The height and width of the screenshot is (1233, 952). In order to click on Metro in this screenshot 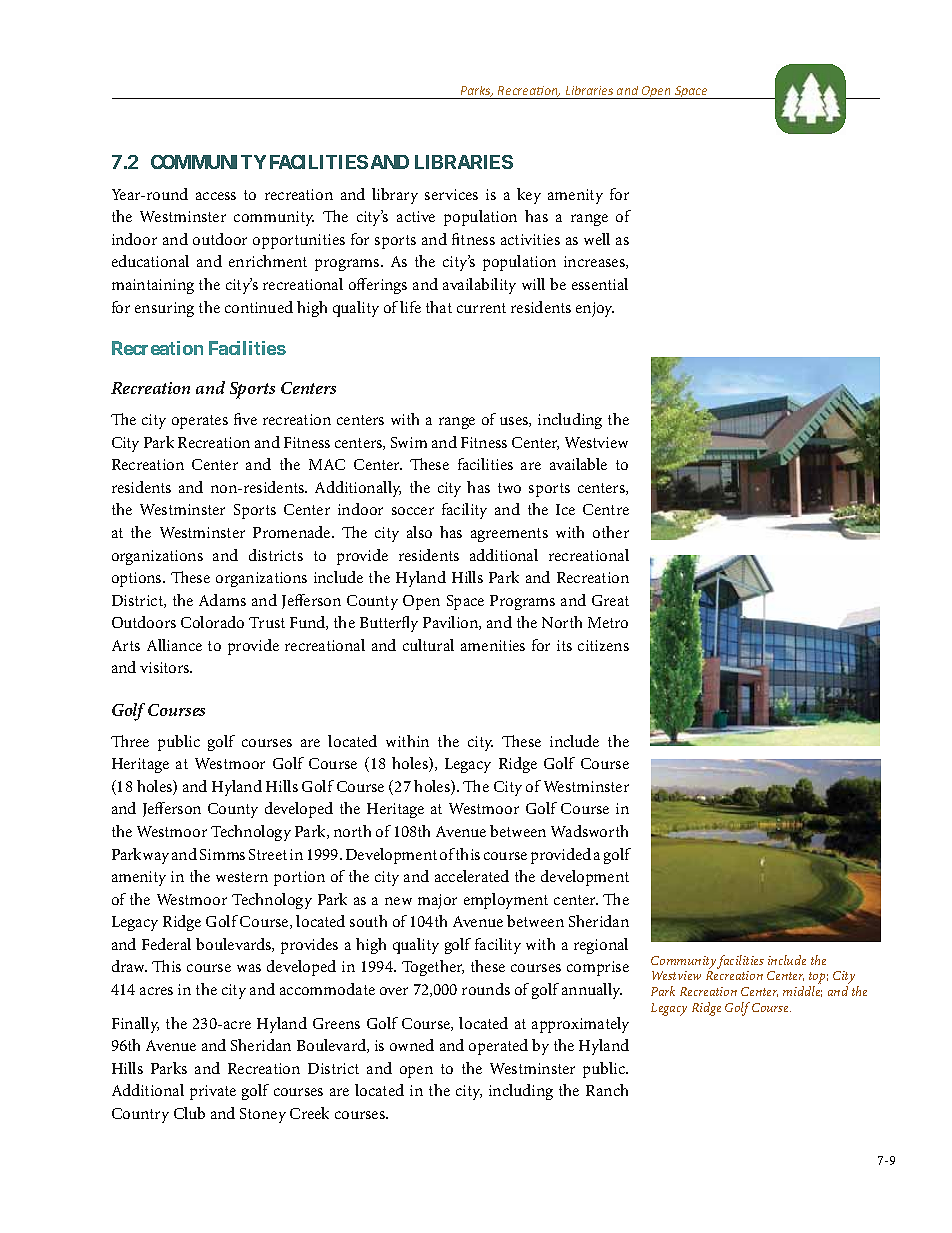, I will do `click(608, 622)`.
